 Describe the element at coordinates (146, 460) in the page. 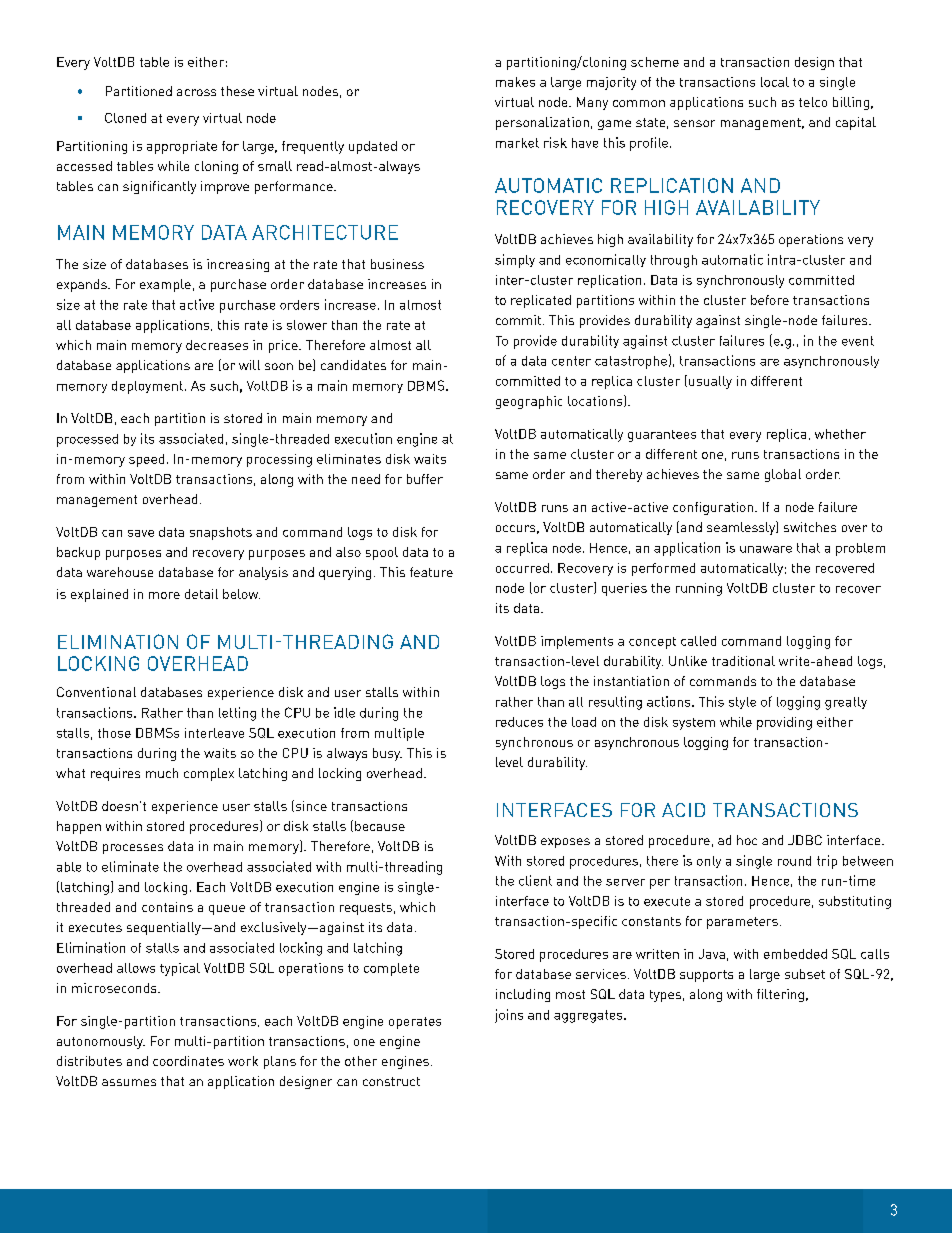

I see `speed` at that location.
